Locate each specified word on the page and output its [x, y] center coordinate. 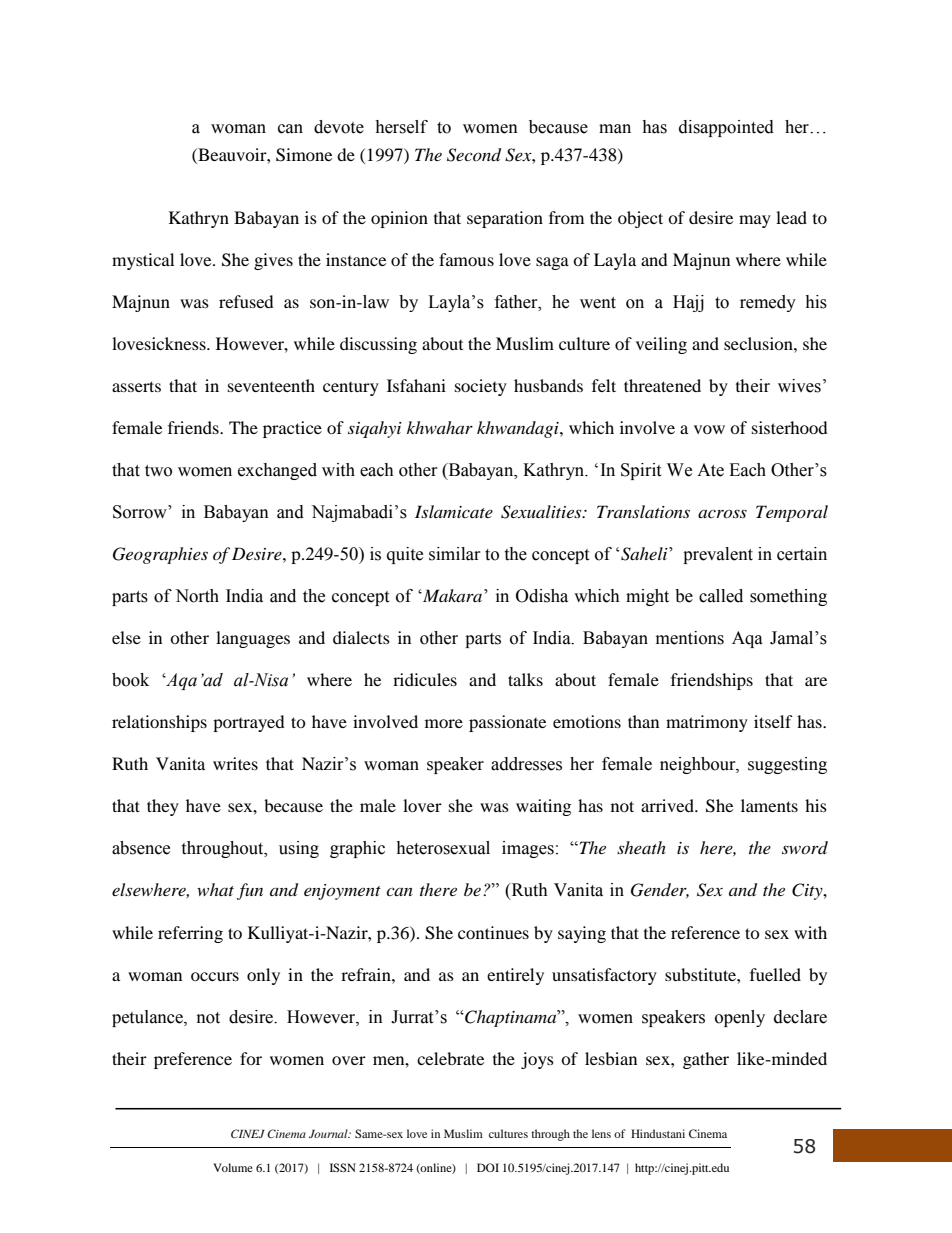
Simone [304, 155]
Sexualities [542, 512]
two [158, 471]
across [722, 513]
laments [769, 805]
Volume [233, 1167]
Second [474, 155]
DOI [488, 1167]
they [163, 807]
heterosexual [443, 848]
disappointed [726, 128]
